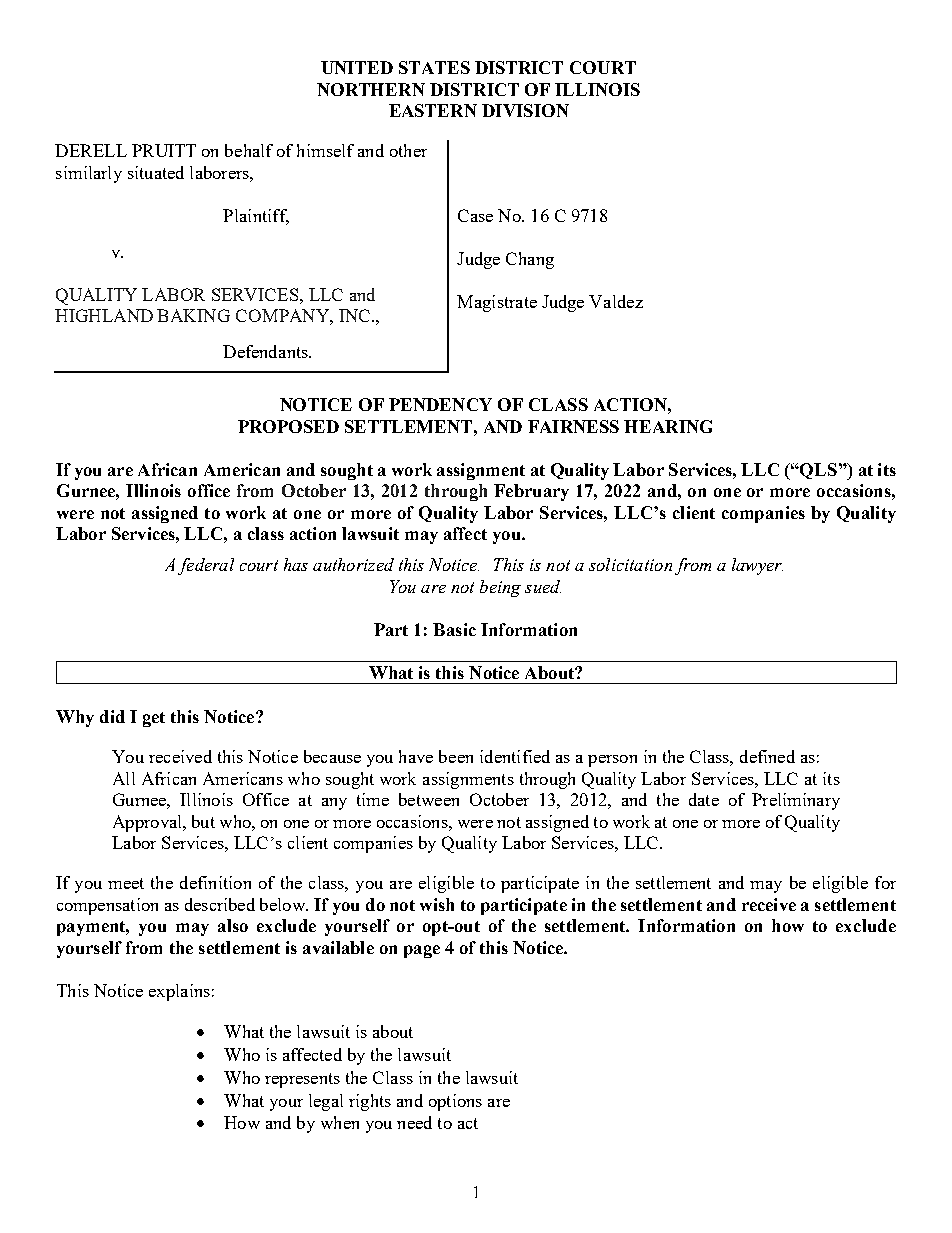 The image size is (952, 1233). Describe the element at coordinates (767, 756) in the screenshot. I see `defined` at that location.
